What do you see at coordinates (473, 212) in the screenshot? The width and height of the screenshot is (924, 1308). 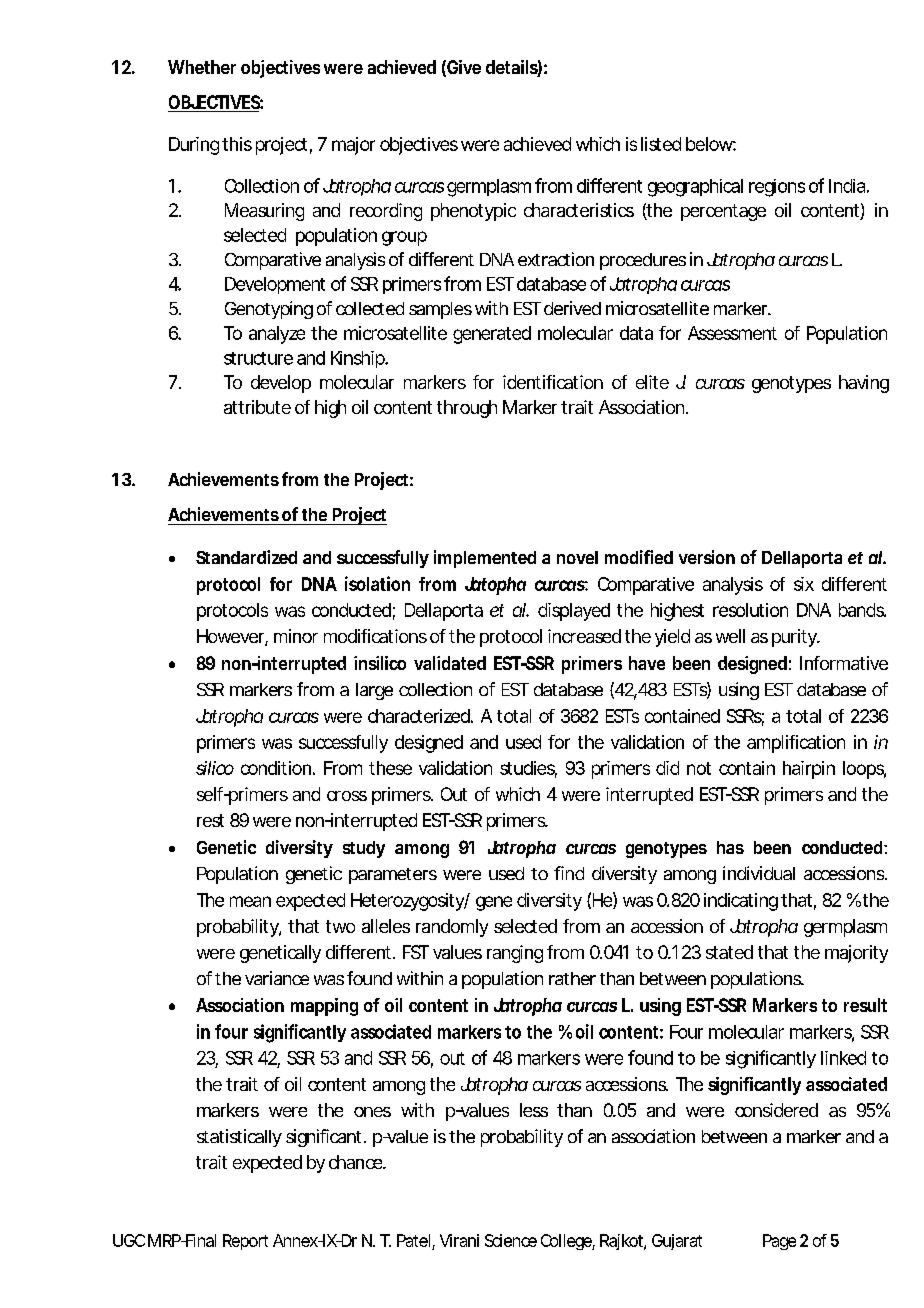 I see `phenotypic` at bounding box center [473, 212].
